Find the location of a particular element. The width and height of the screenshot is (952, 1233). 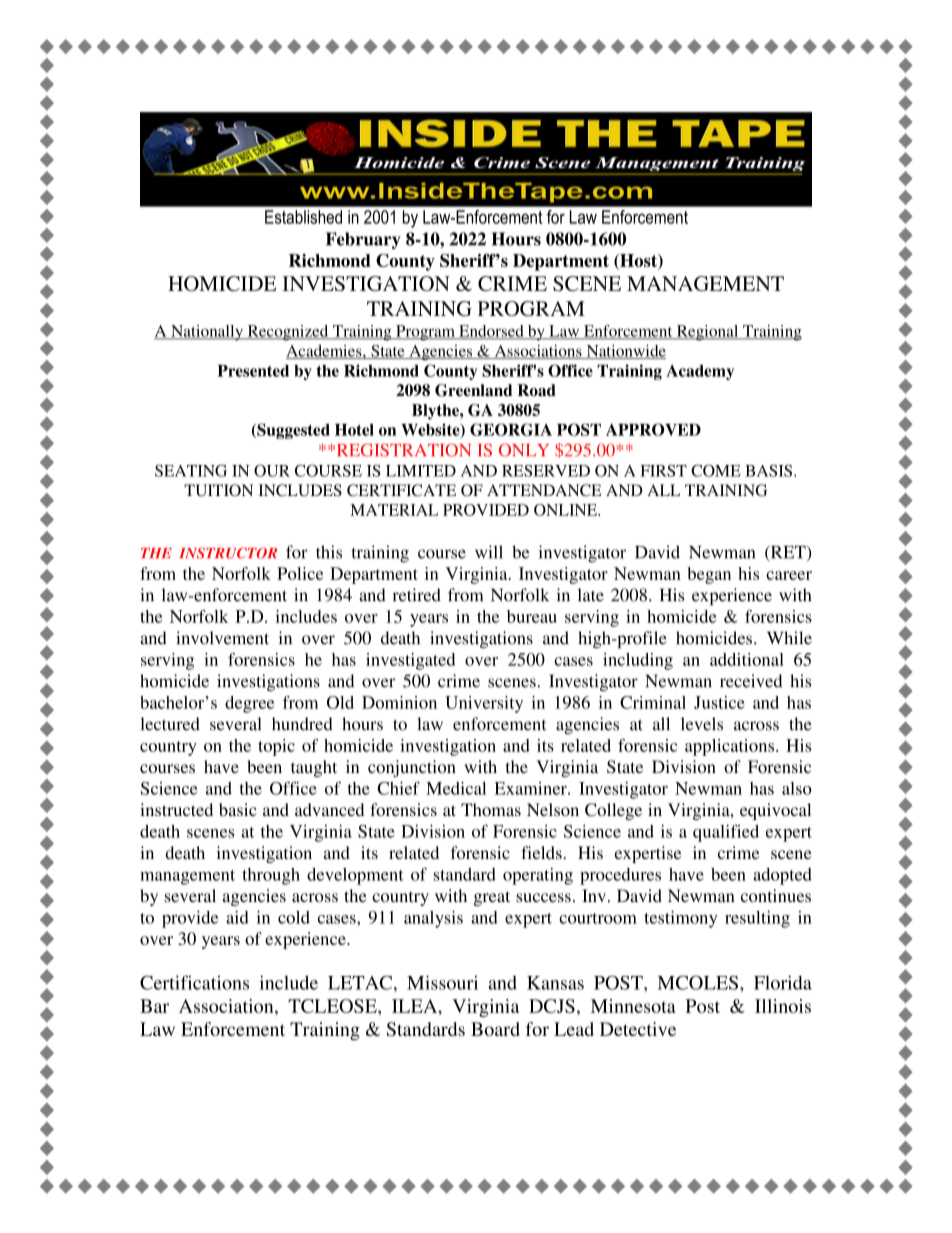

involvement is located at coordinates (222, 638).
